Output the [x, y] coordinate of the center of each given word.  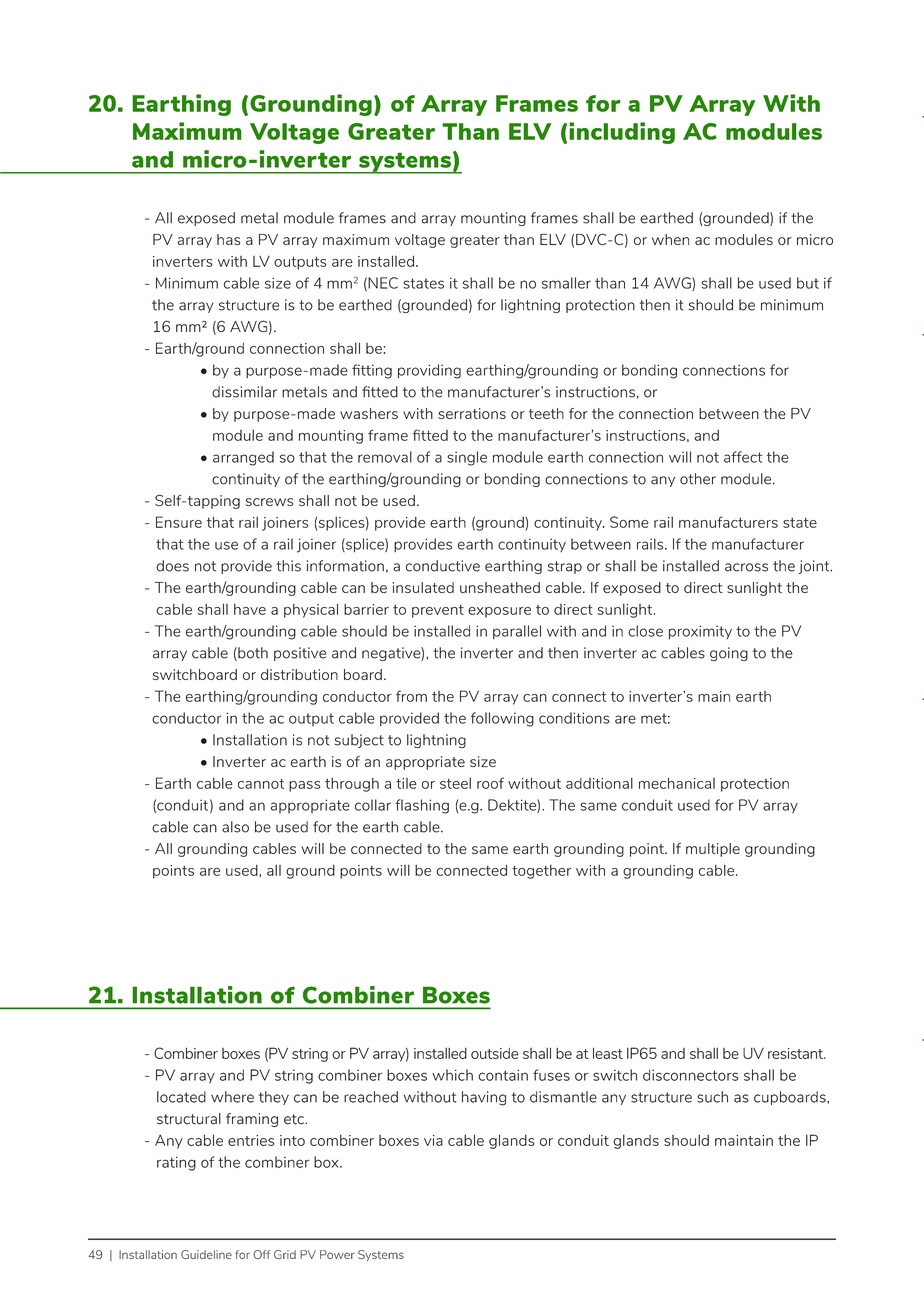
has [228, 239]
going [729, 654]
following [502, 719]
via [433, 1140]
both [252, 654]
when [670, 239]
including [622, 133]
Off [261, 1254]
